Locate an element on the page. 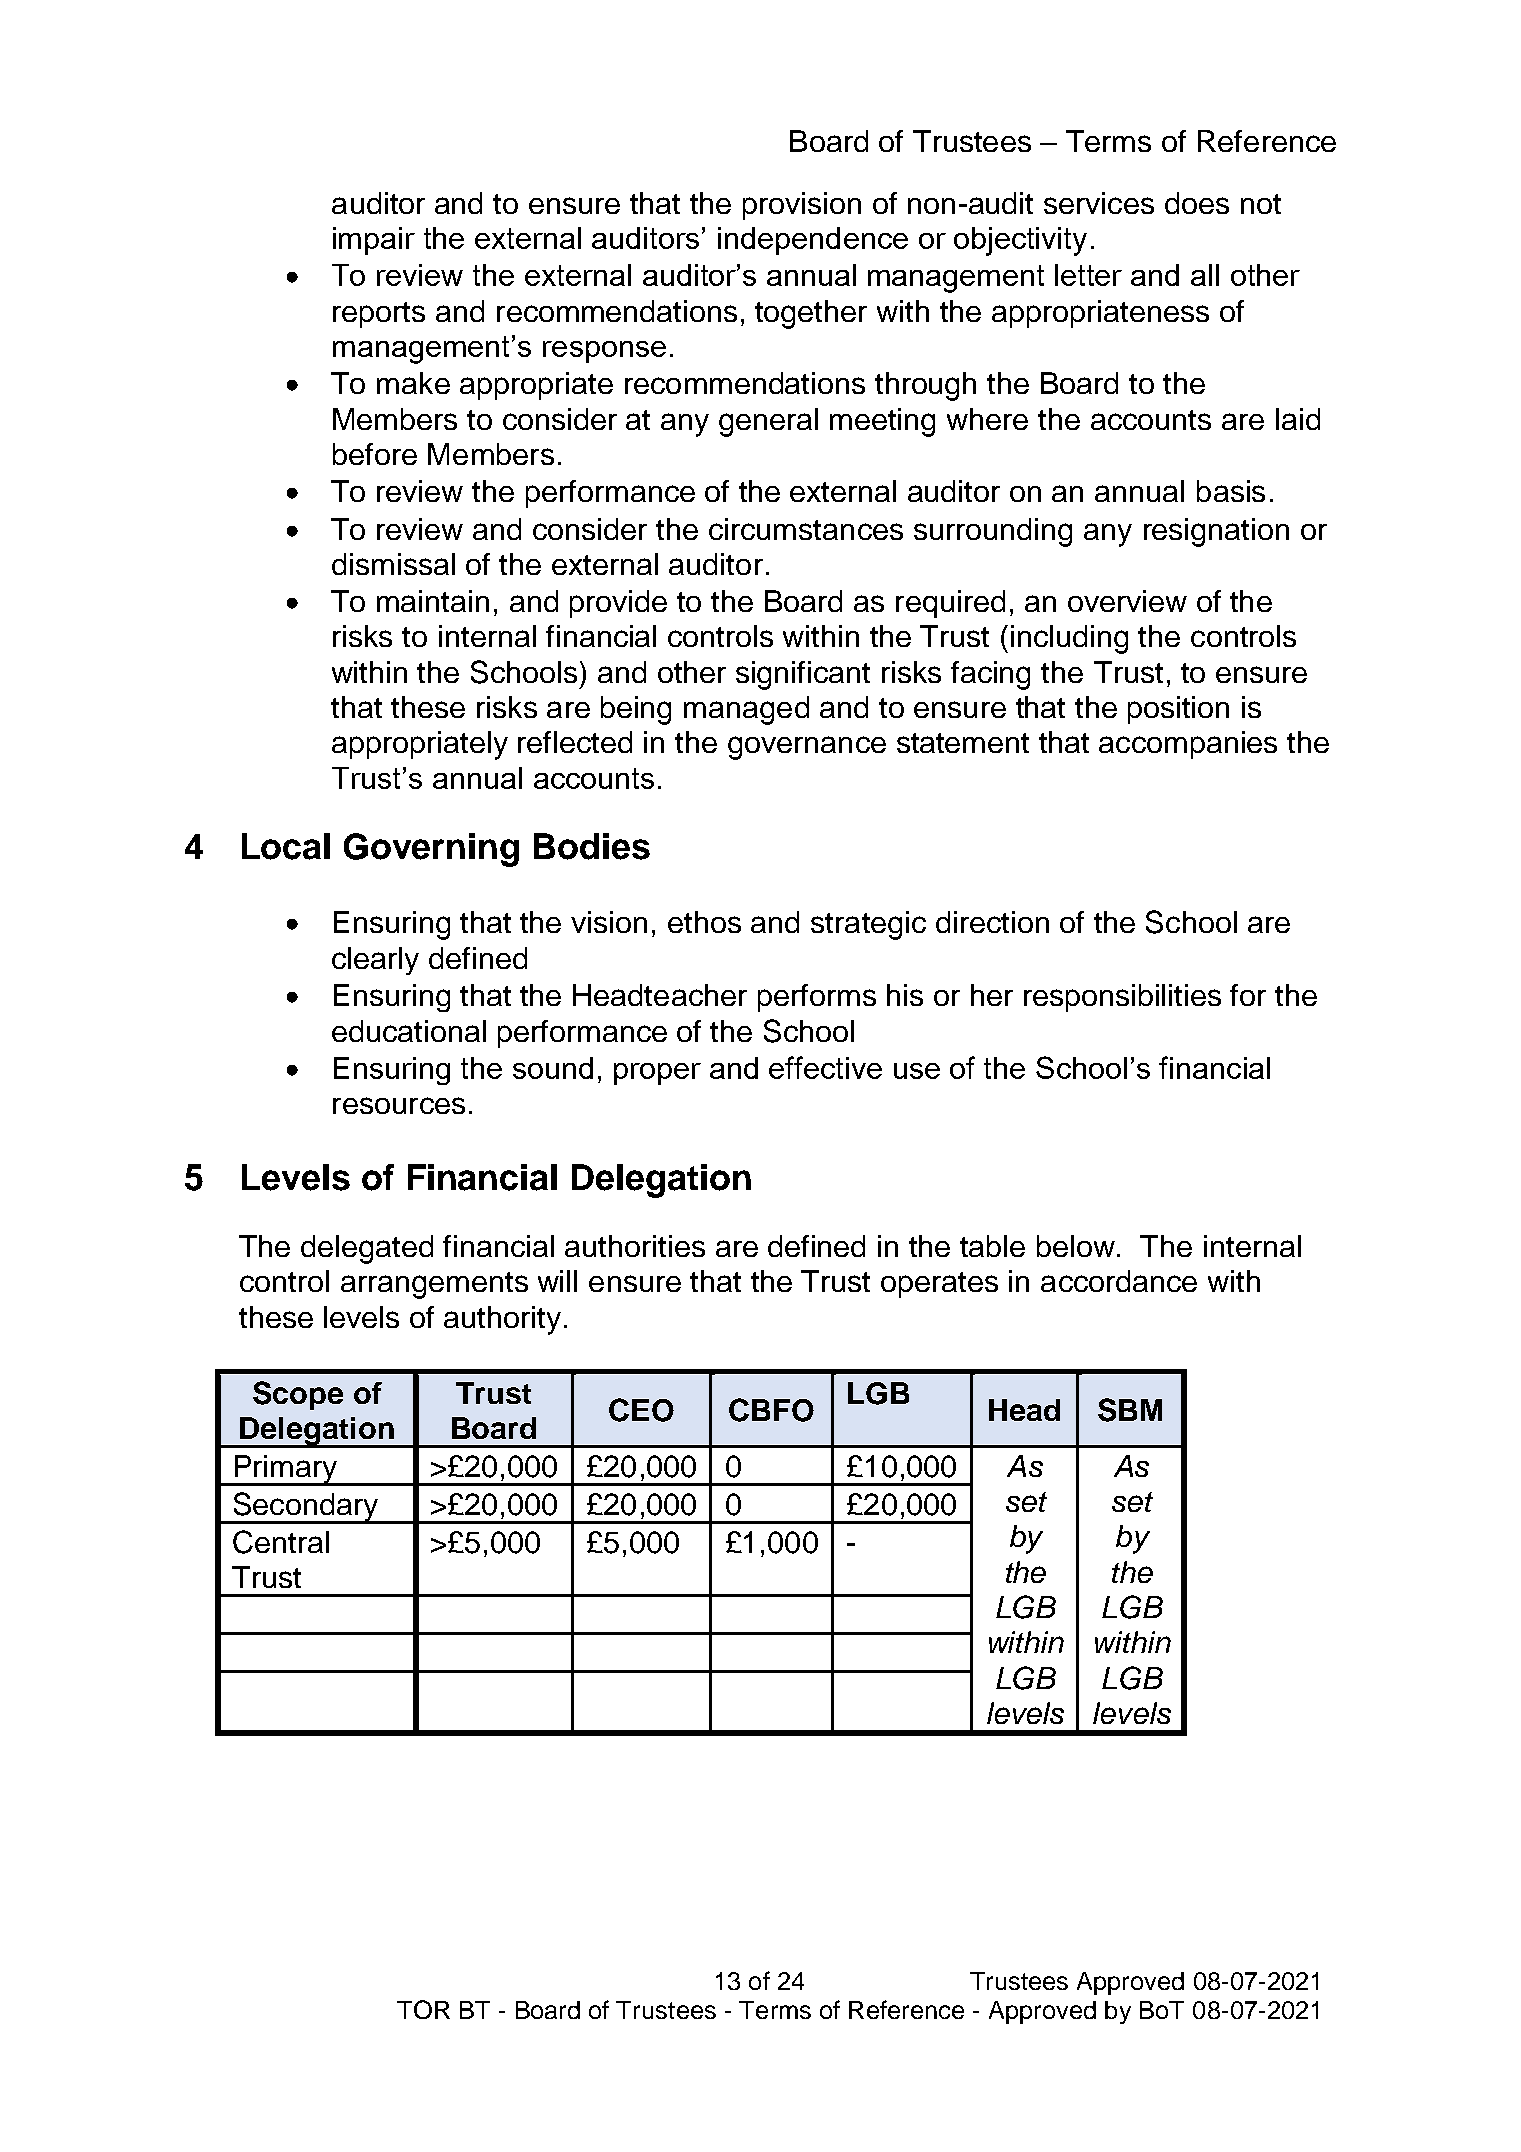  all is located at coordinates (1205, 275).
